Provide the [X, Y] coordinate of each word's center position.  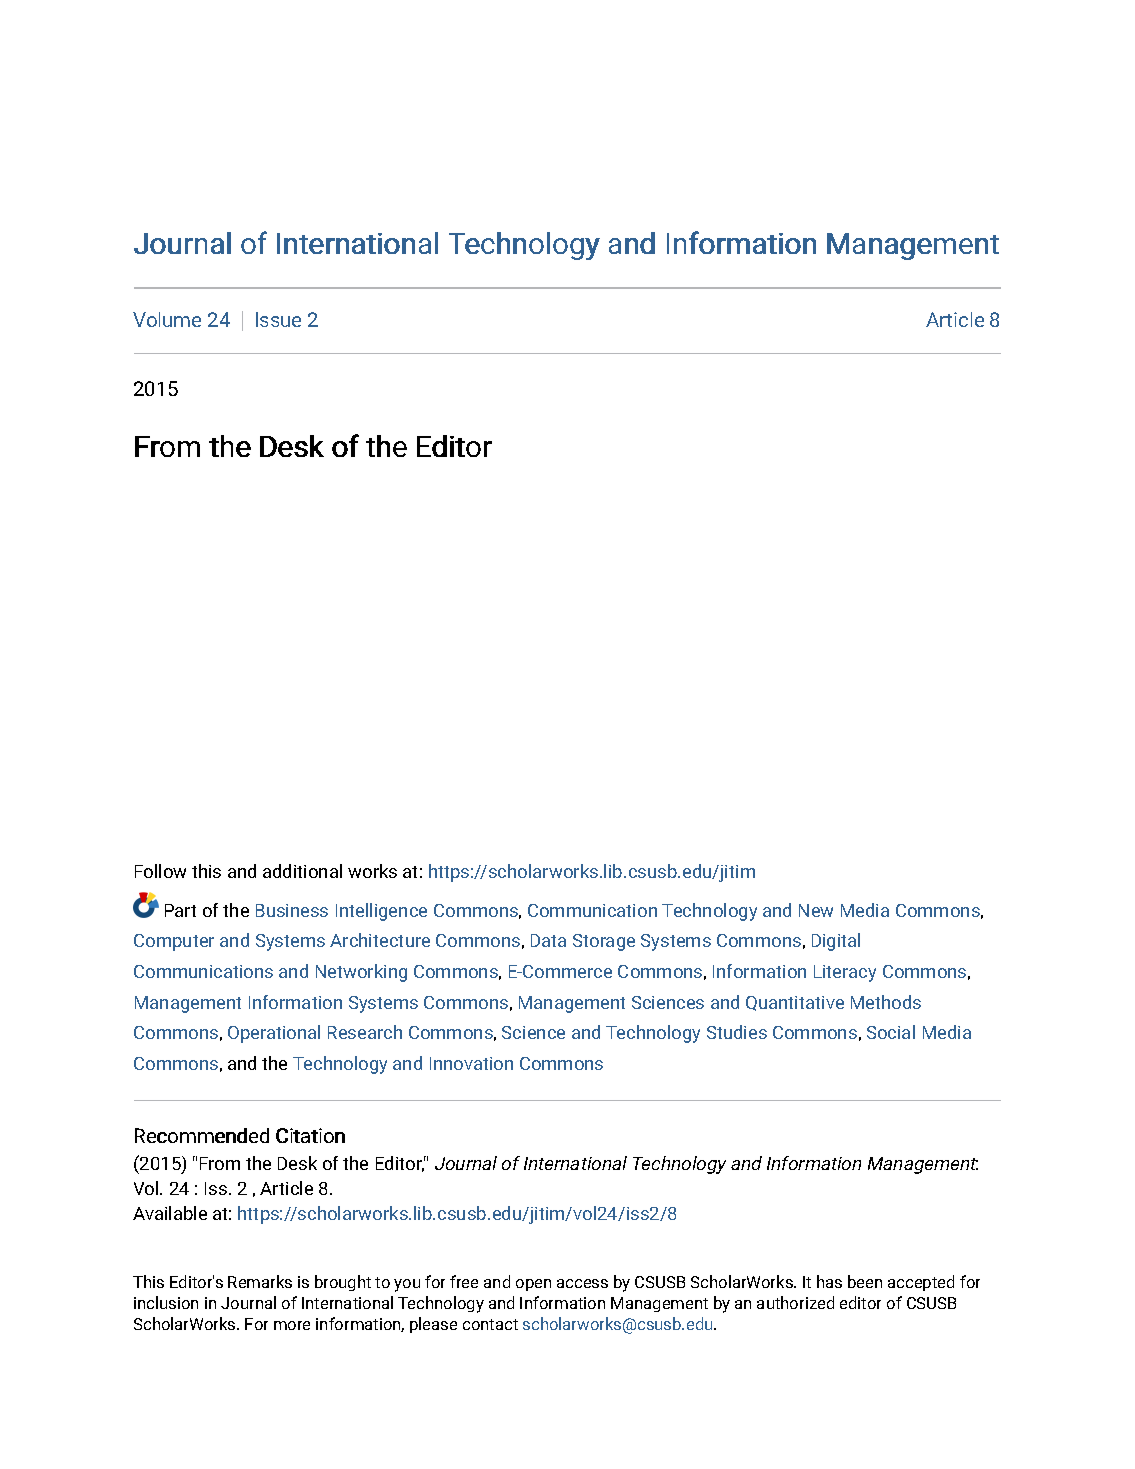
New [816, 910]
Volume [167, 319]
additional [302, 871]
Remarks [260, 1281]
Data [548, 940]
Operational [274, 1034]
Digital [836, 942]
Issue [278, 319]
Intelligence [381, 912]
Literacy [845, 973]
